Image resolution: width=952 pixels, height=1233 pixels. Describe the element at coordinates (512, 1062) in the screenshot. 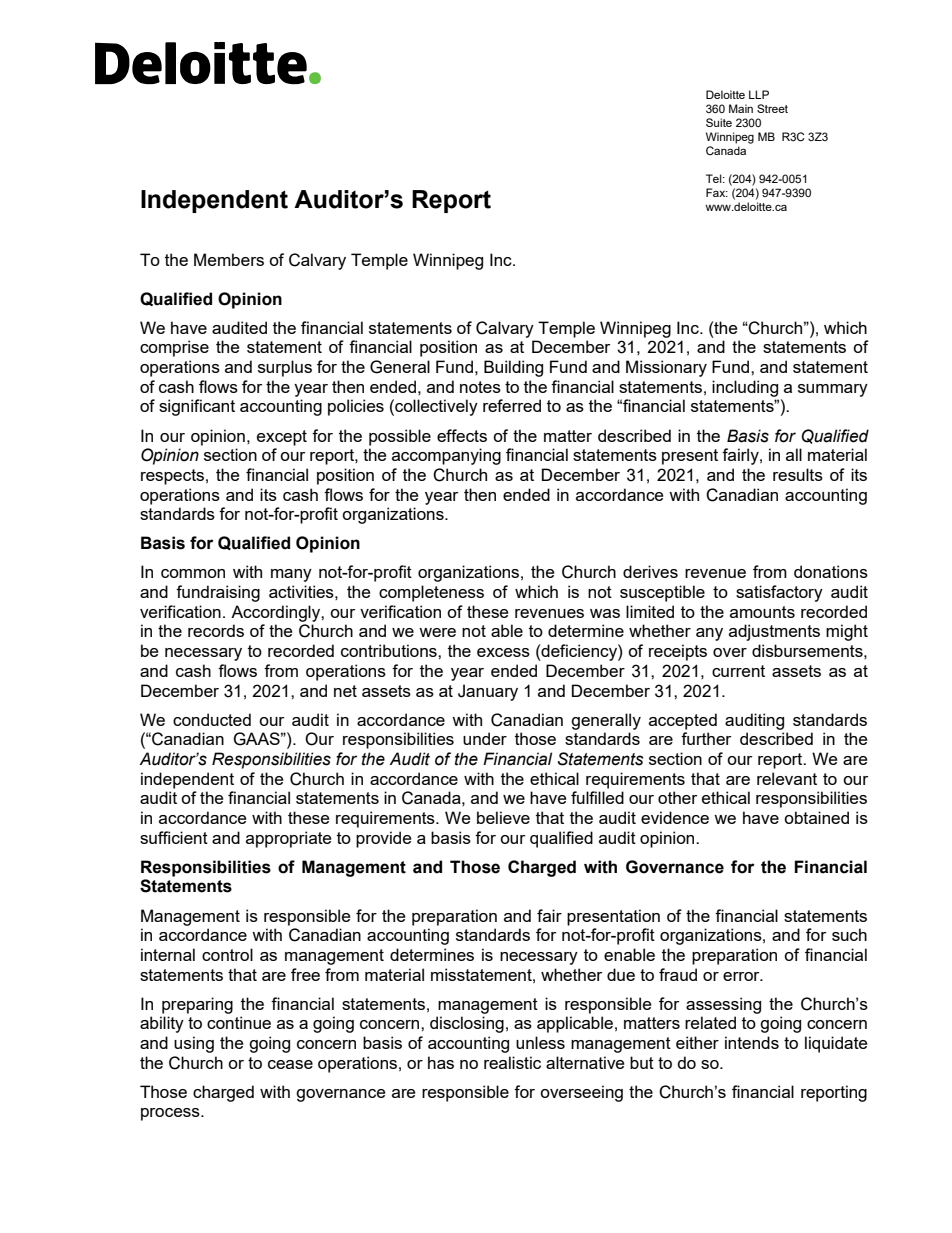

I see `realistic` at that location.
